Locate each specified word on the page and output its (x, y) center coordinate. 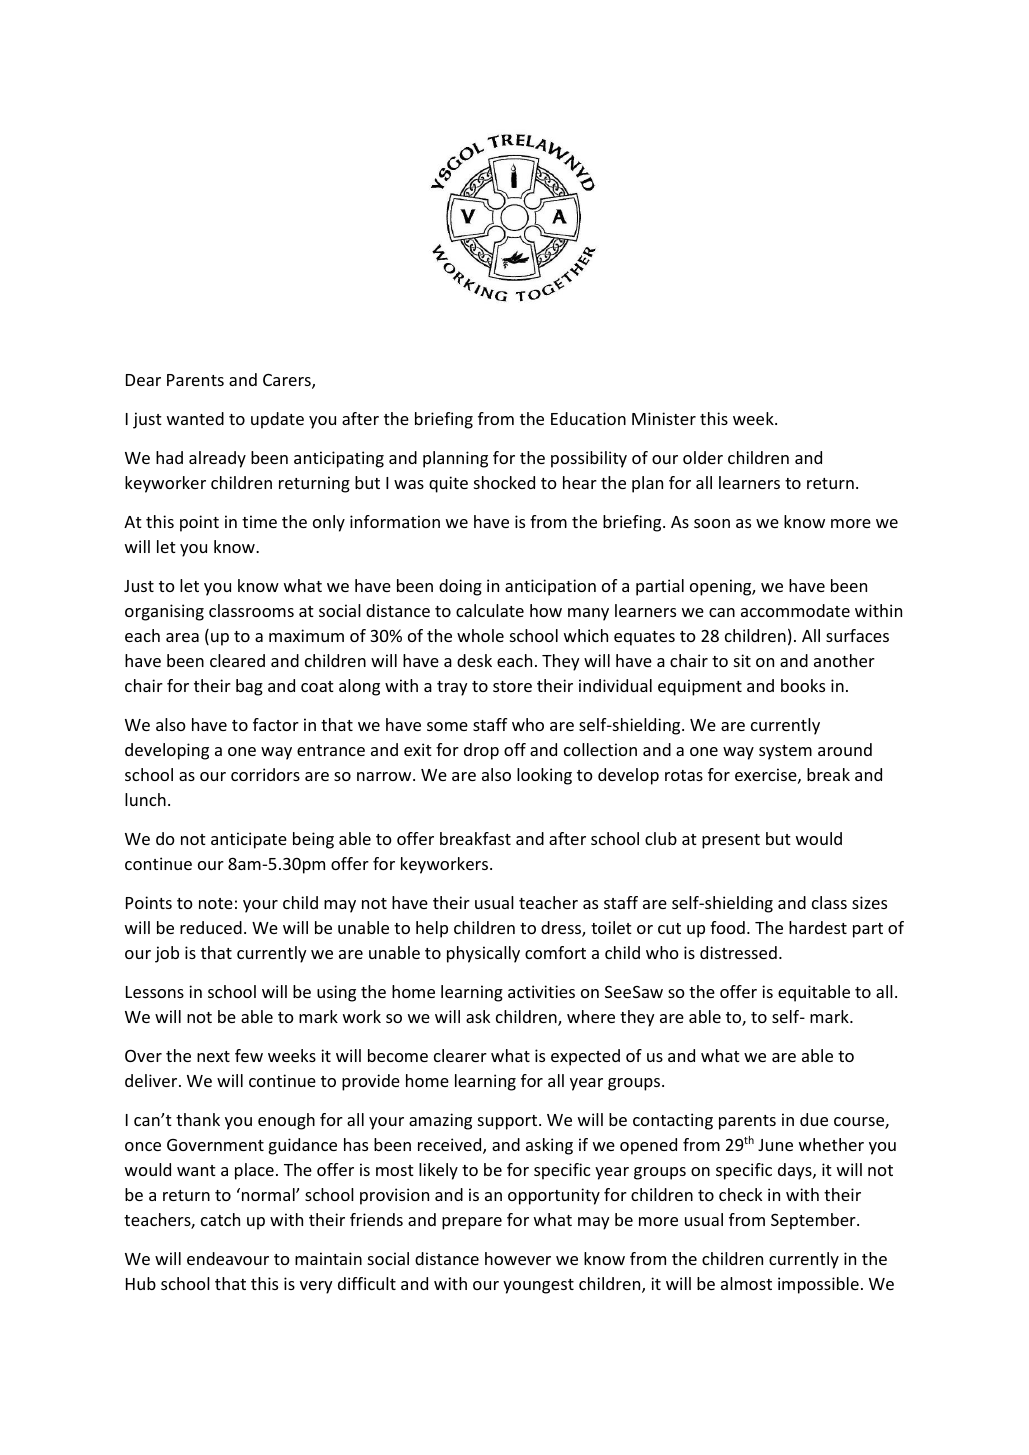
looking (544, 776)
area (182, 637)
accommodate (795, 610)
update (277, 420)
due (814, 1119)
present (731, 841)
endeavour (228, 1258)
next (213, 1056)
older (703, 457)
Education (588, 418)
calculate (490, 610)
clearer (460, 1055)
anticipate (249, 840)
